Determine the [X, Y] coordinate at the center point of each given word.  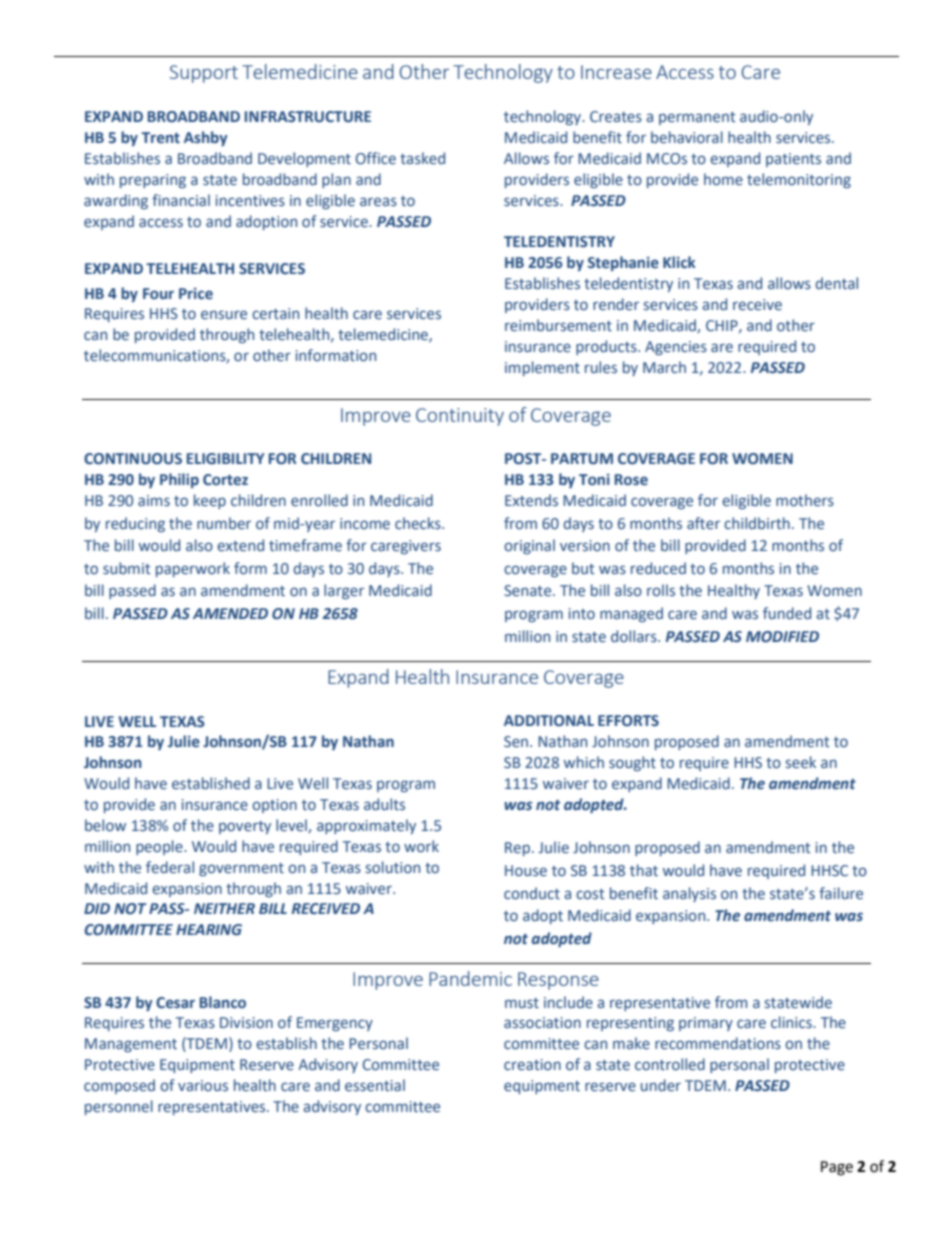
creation [532, 1065]
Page [837, 1168]
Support [204, 74]
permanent [697, 118]
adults [384, 804]
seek [801, 762]
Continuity [460, 417]
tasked [422, 158]
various [203, 1085]
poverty [245, 827]
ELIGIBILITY [226, 458]
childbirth [757, 523]
